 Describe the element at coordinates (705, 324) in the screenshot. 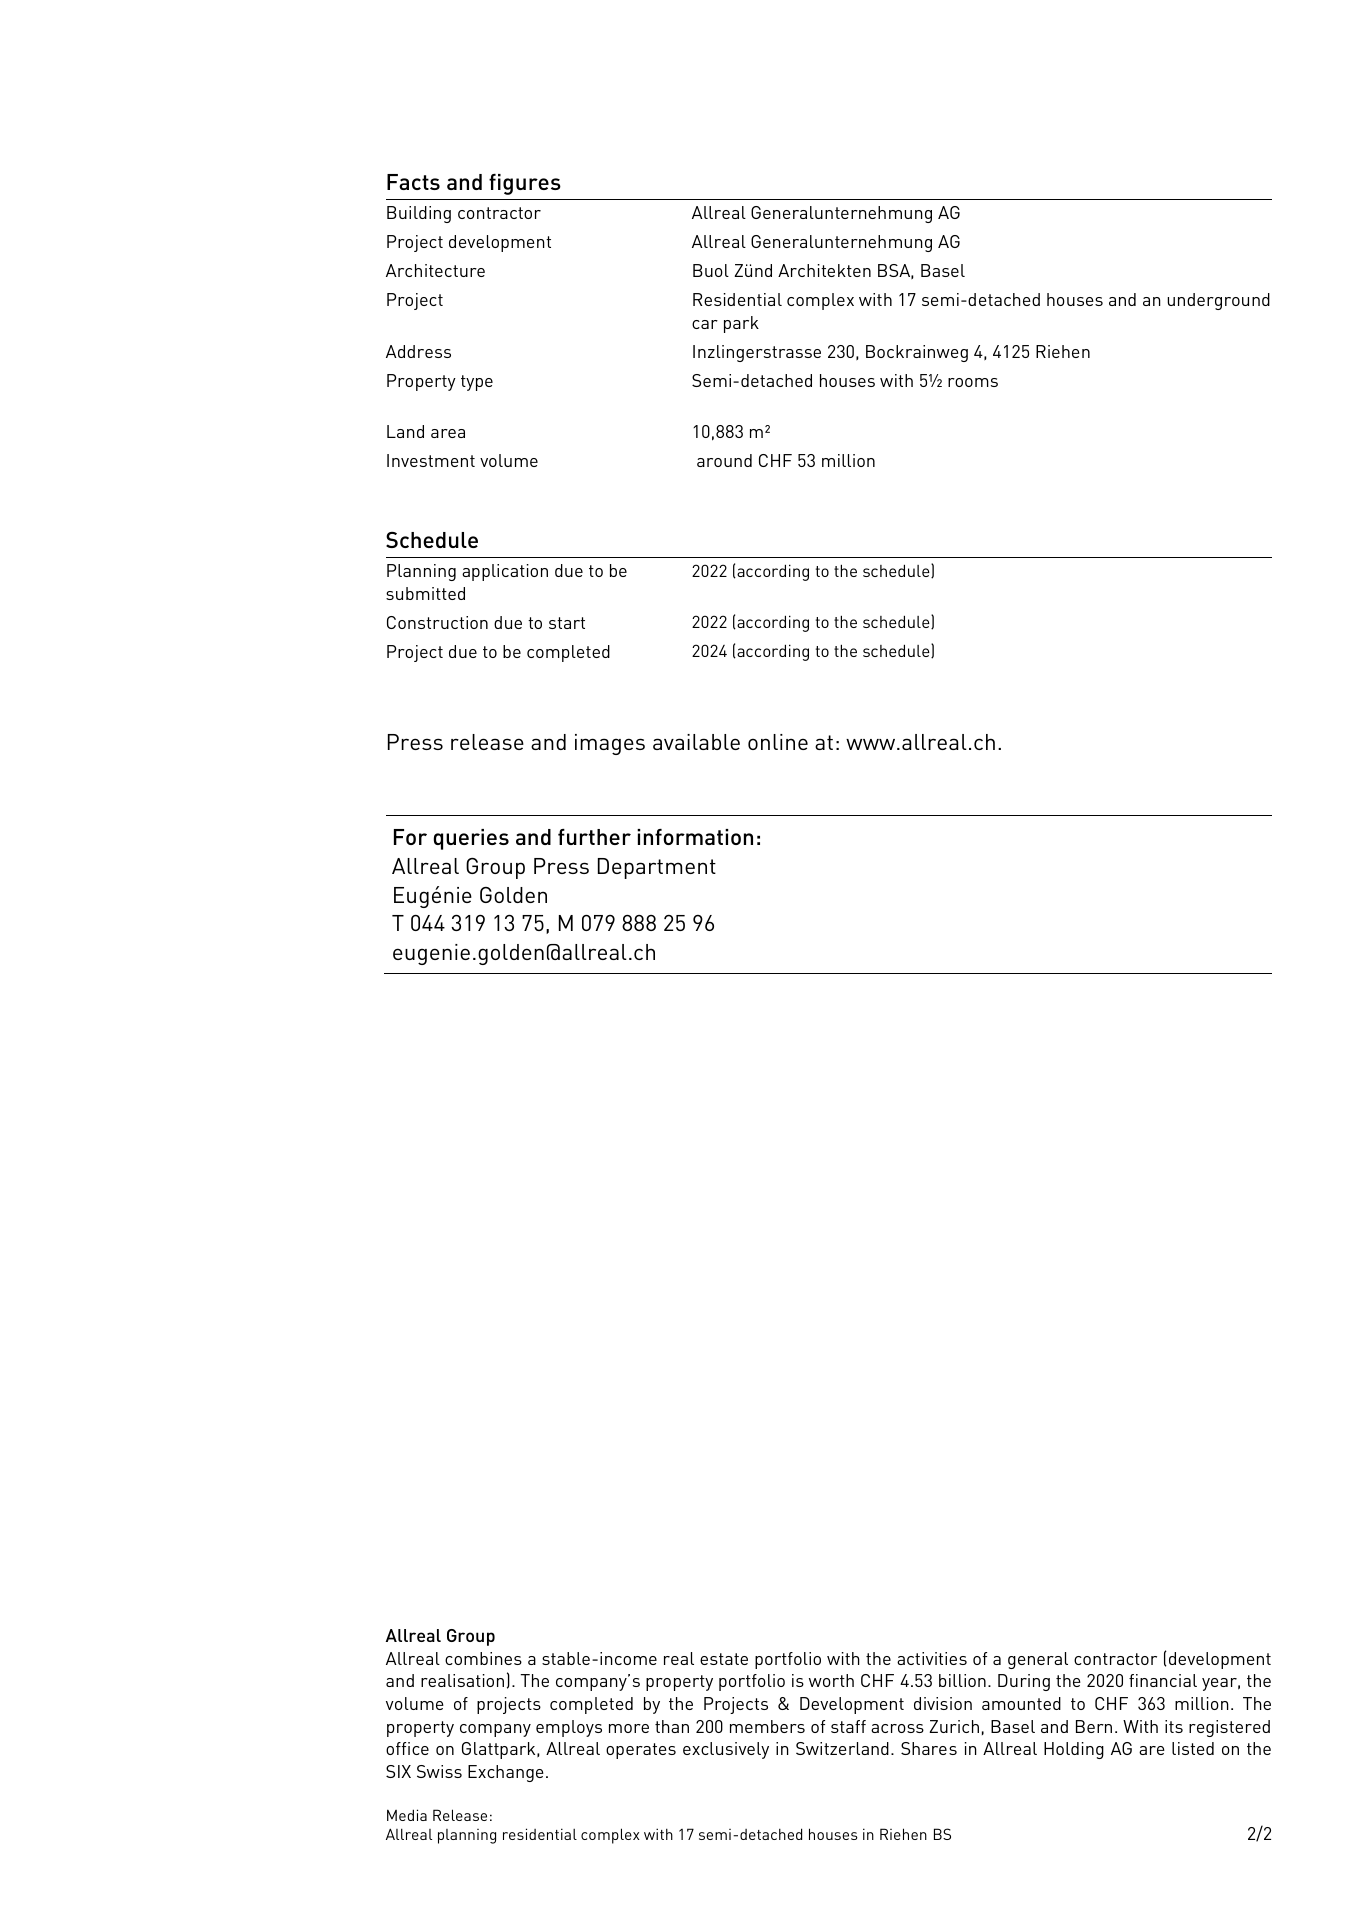

I see `car` at that location.
